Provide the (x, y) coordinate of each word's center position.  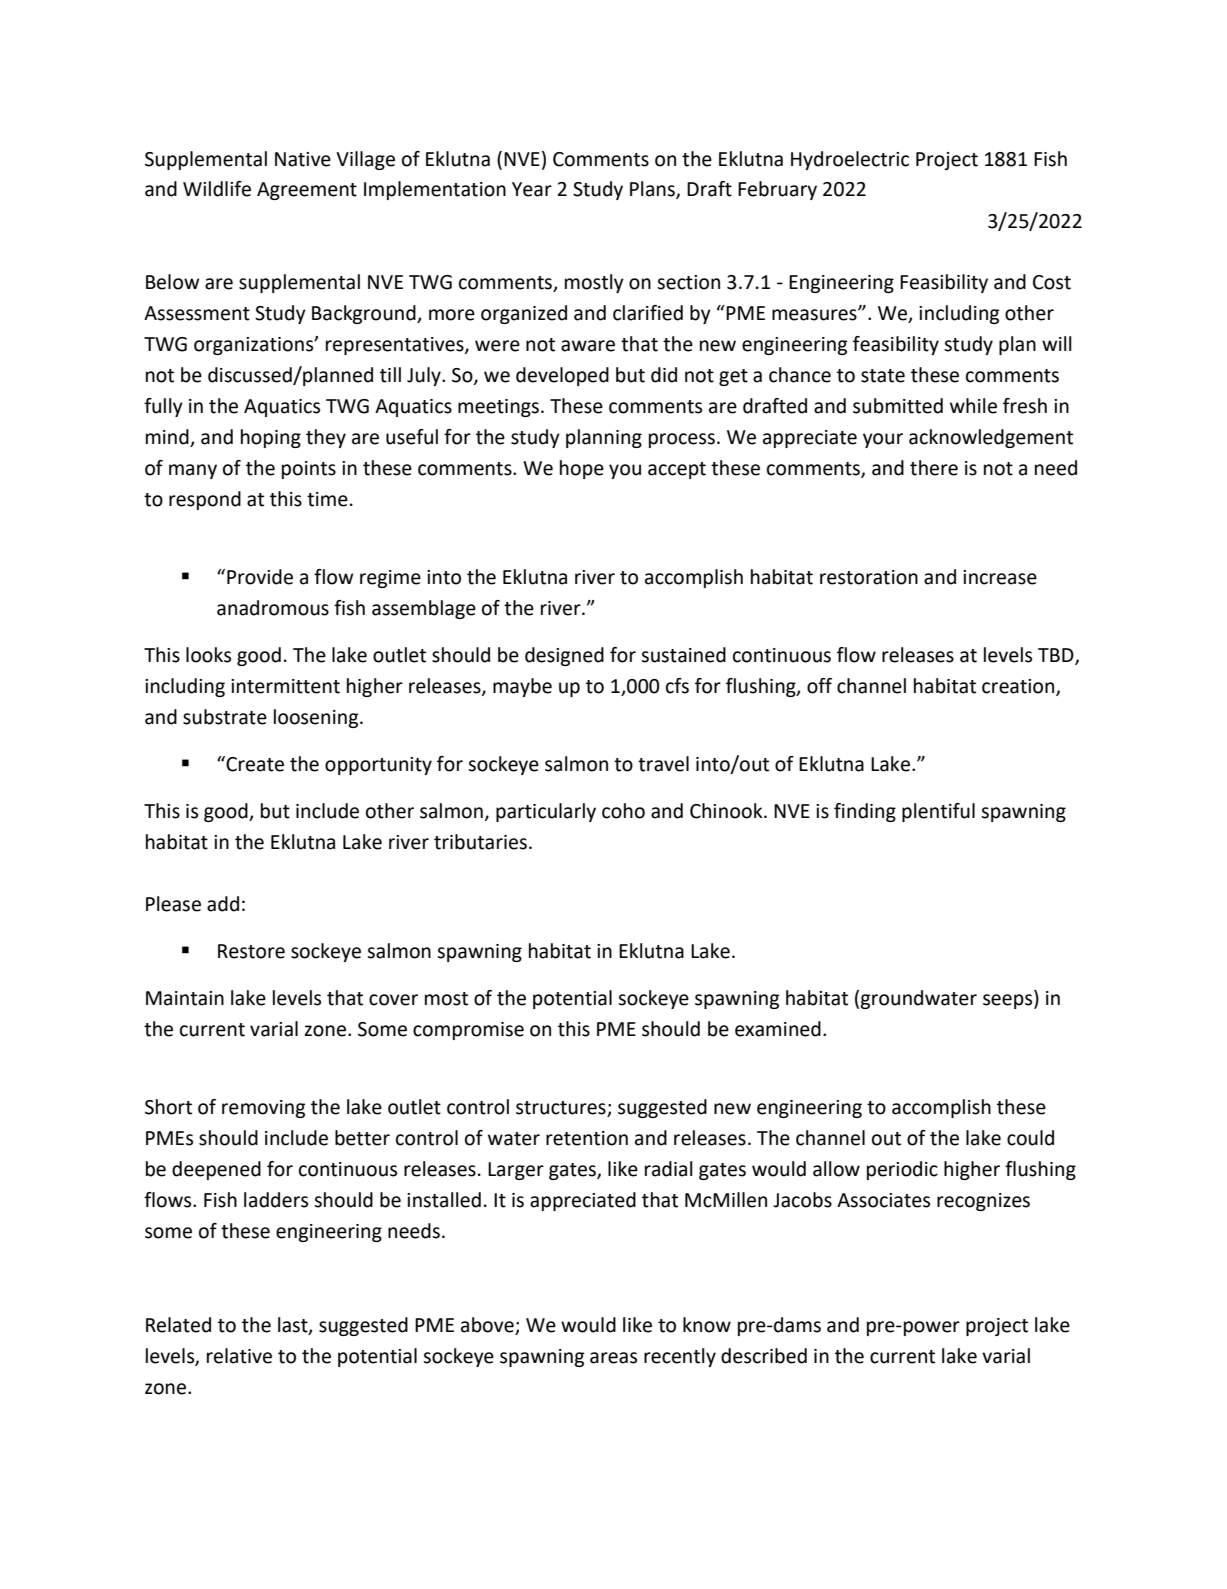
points (309, 470)
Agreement (307, 191)
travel (663, 764)
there (934, 468)
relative (239, 1356)
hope (582, 469)
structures (562, 1109)
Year (532, 189)
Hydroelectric (850, 160)
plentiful (938, 812)
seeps (1009, 1001)
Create (254, 764)
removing (263, 1109)
